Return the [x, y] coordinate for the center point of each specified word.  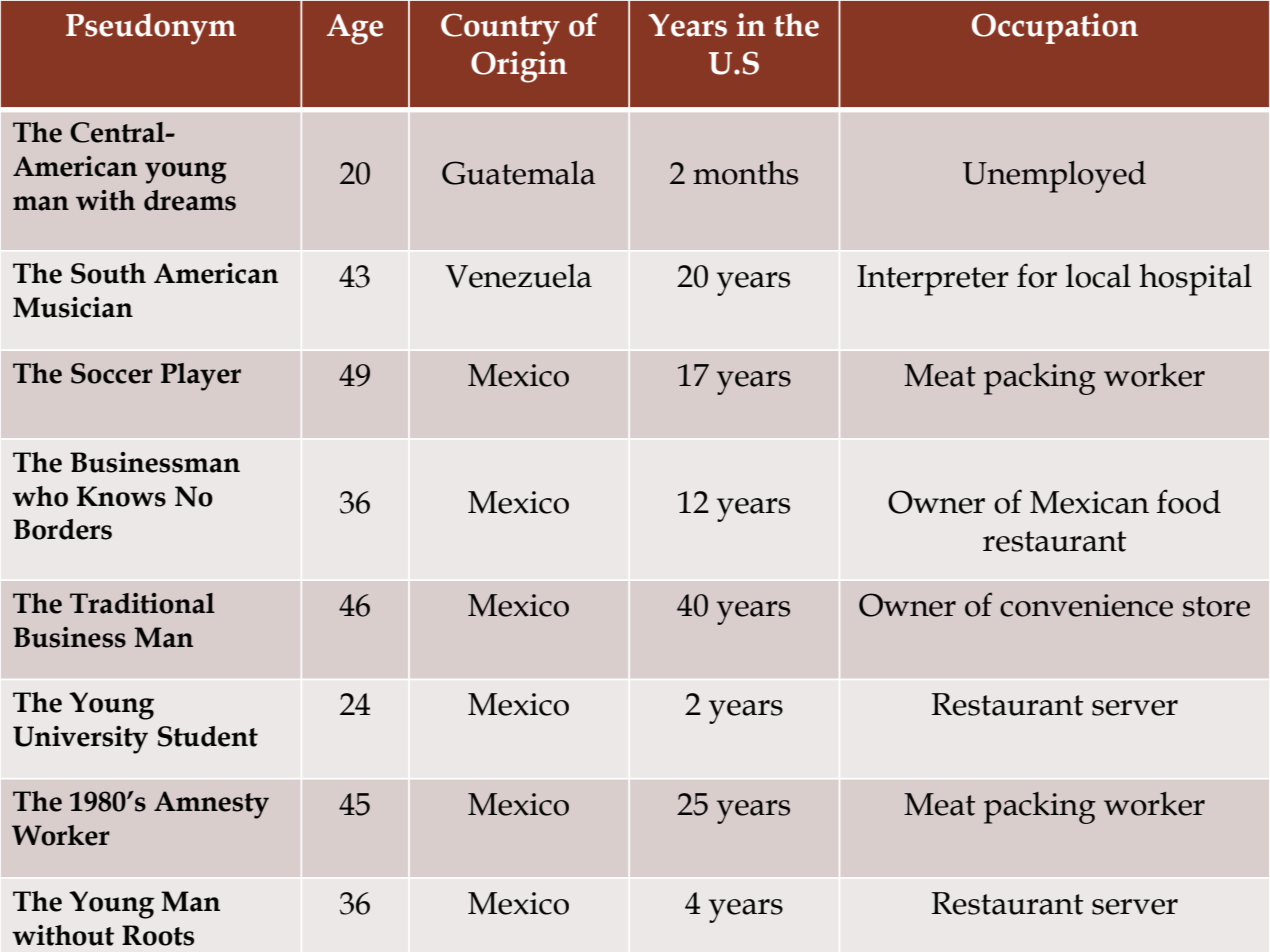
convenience [1086, 605]
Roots [158, 935]
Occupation [1055, 28]
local [1098, 276]
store [1216, 606]
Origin [519, 67]
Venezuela [518, 276]
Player [201, 377]
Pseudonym [151, 29]
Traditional [142, 603]
